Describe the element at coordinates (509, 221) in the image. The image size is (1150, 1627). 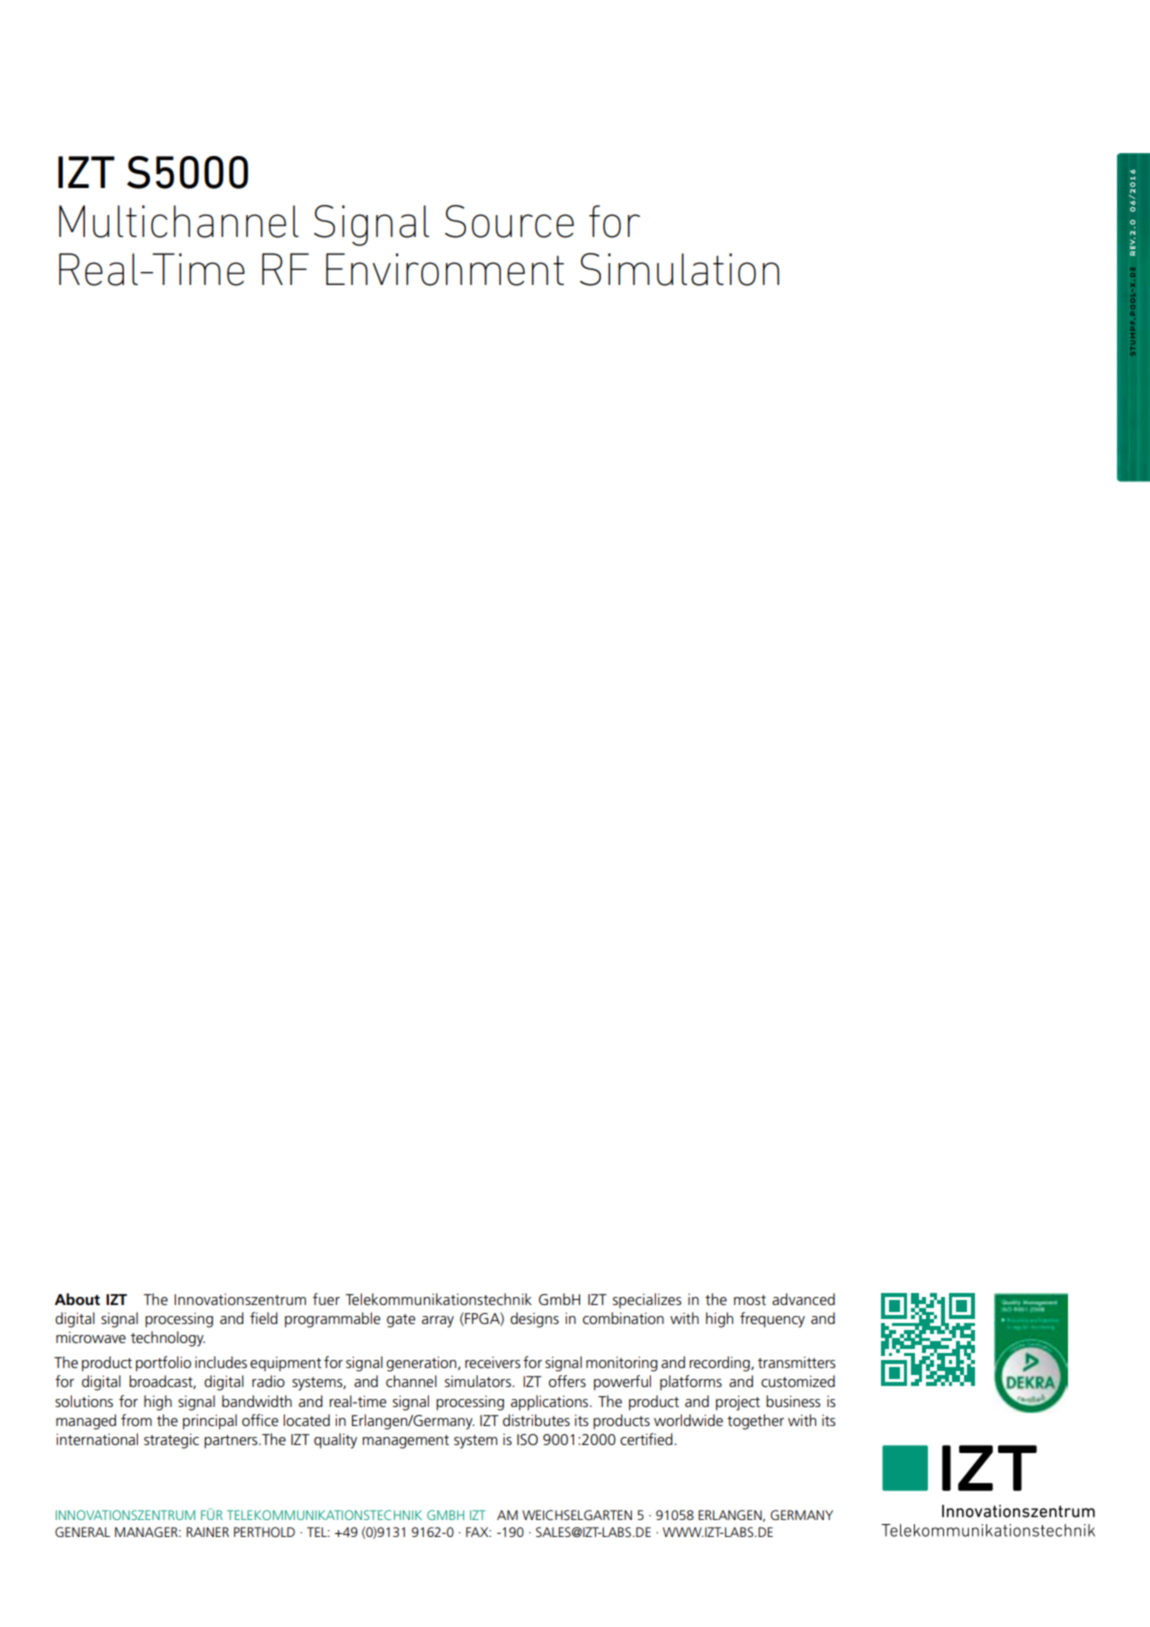
I see `Source` at that location.
